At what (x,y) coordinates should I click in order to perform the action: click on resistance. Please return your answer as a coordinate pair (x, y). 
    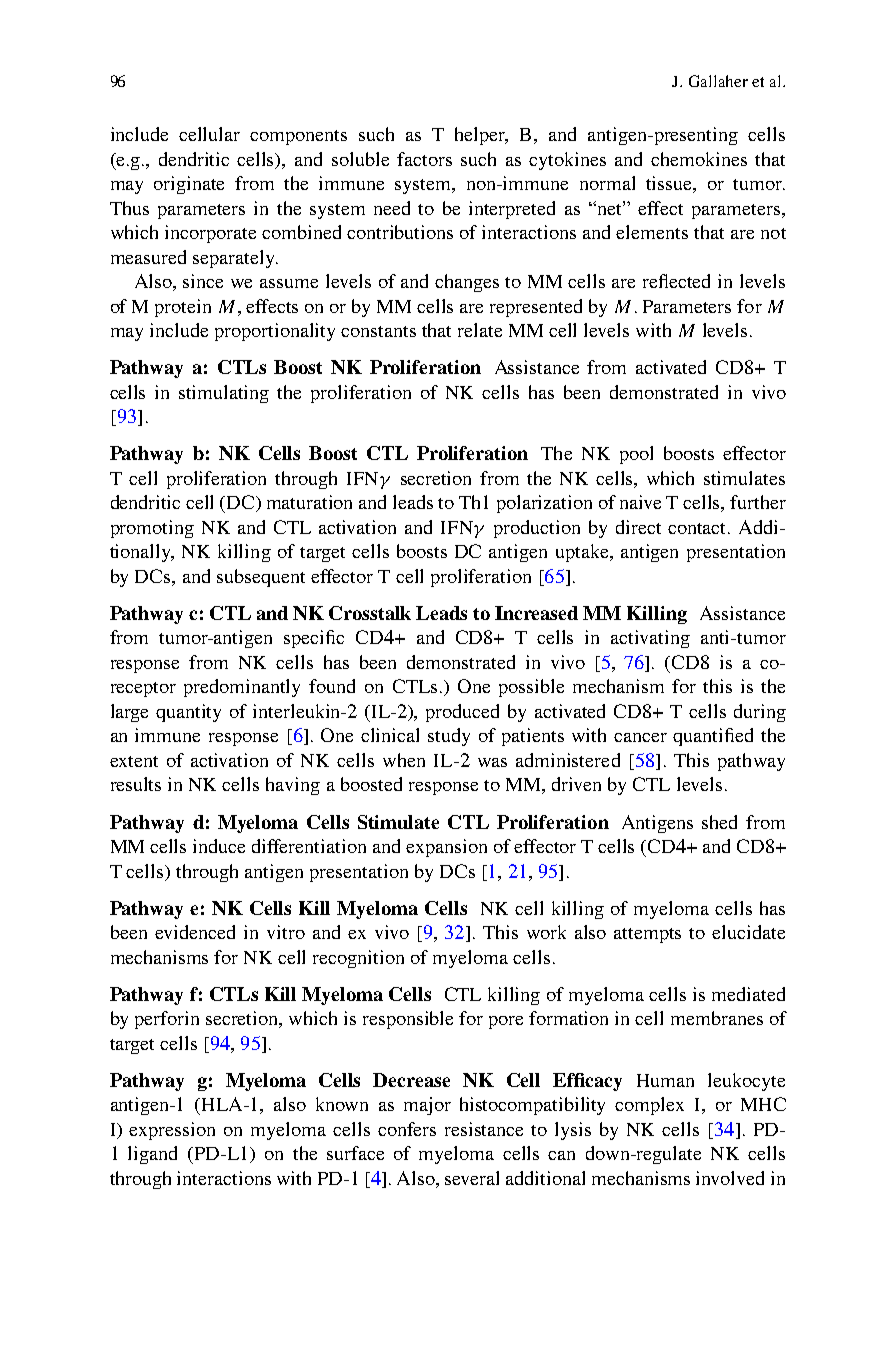
    Looking at the image, I should click on (484, 1129).
